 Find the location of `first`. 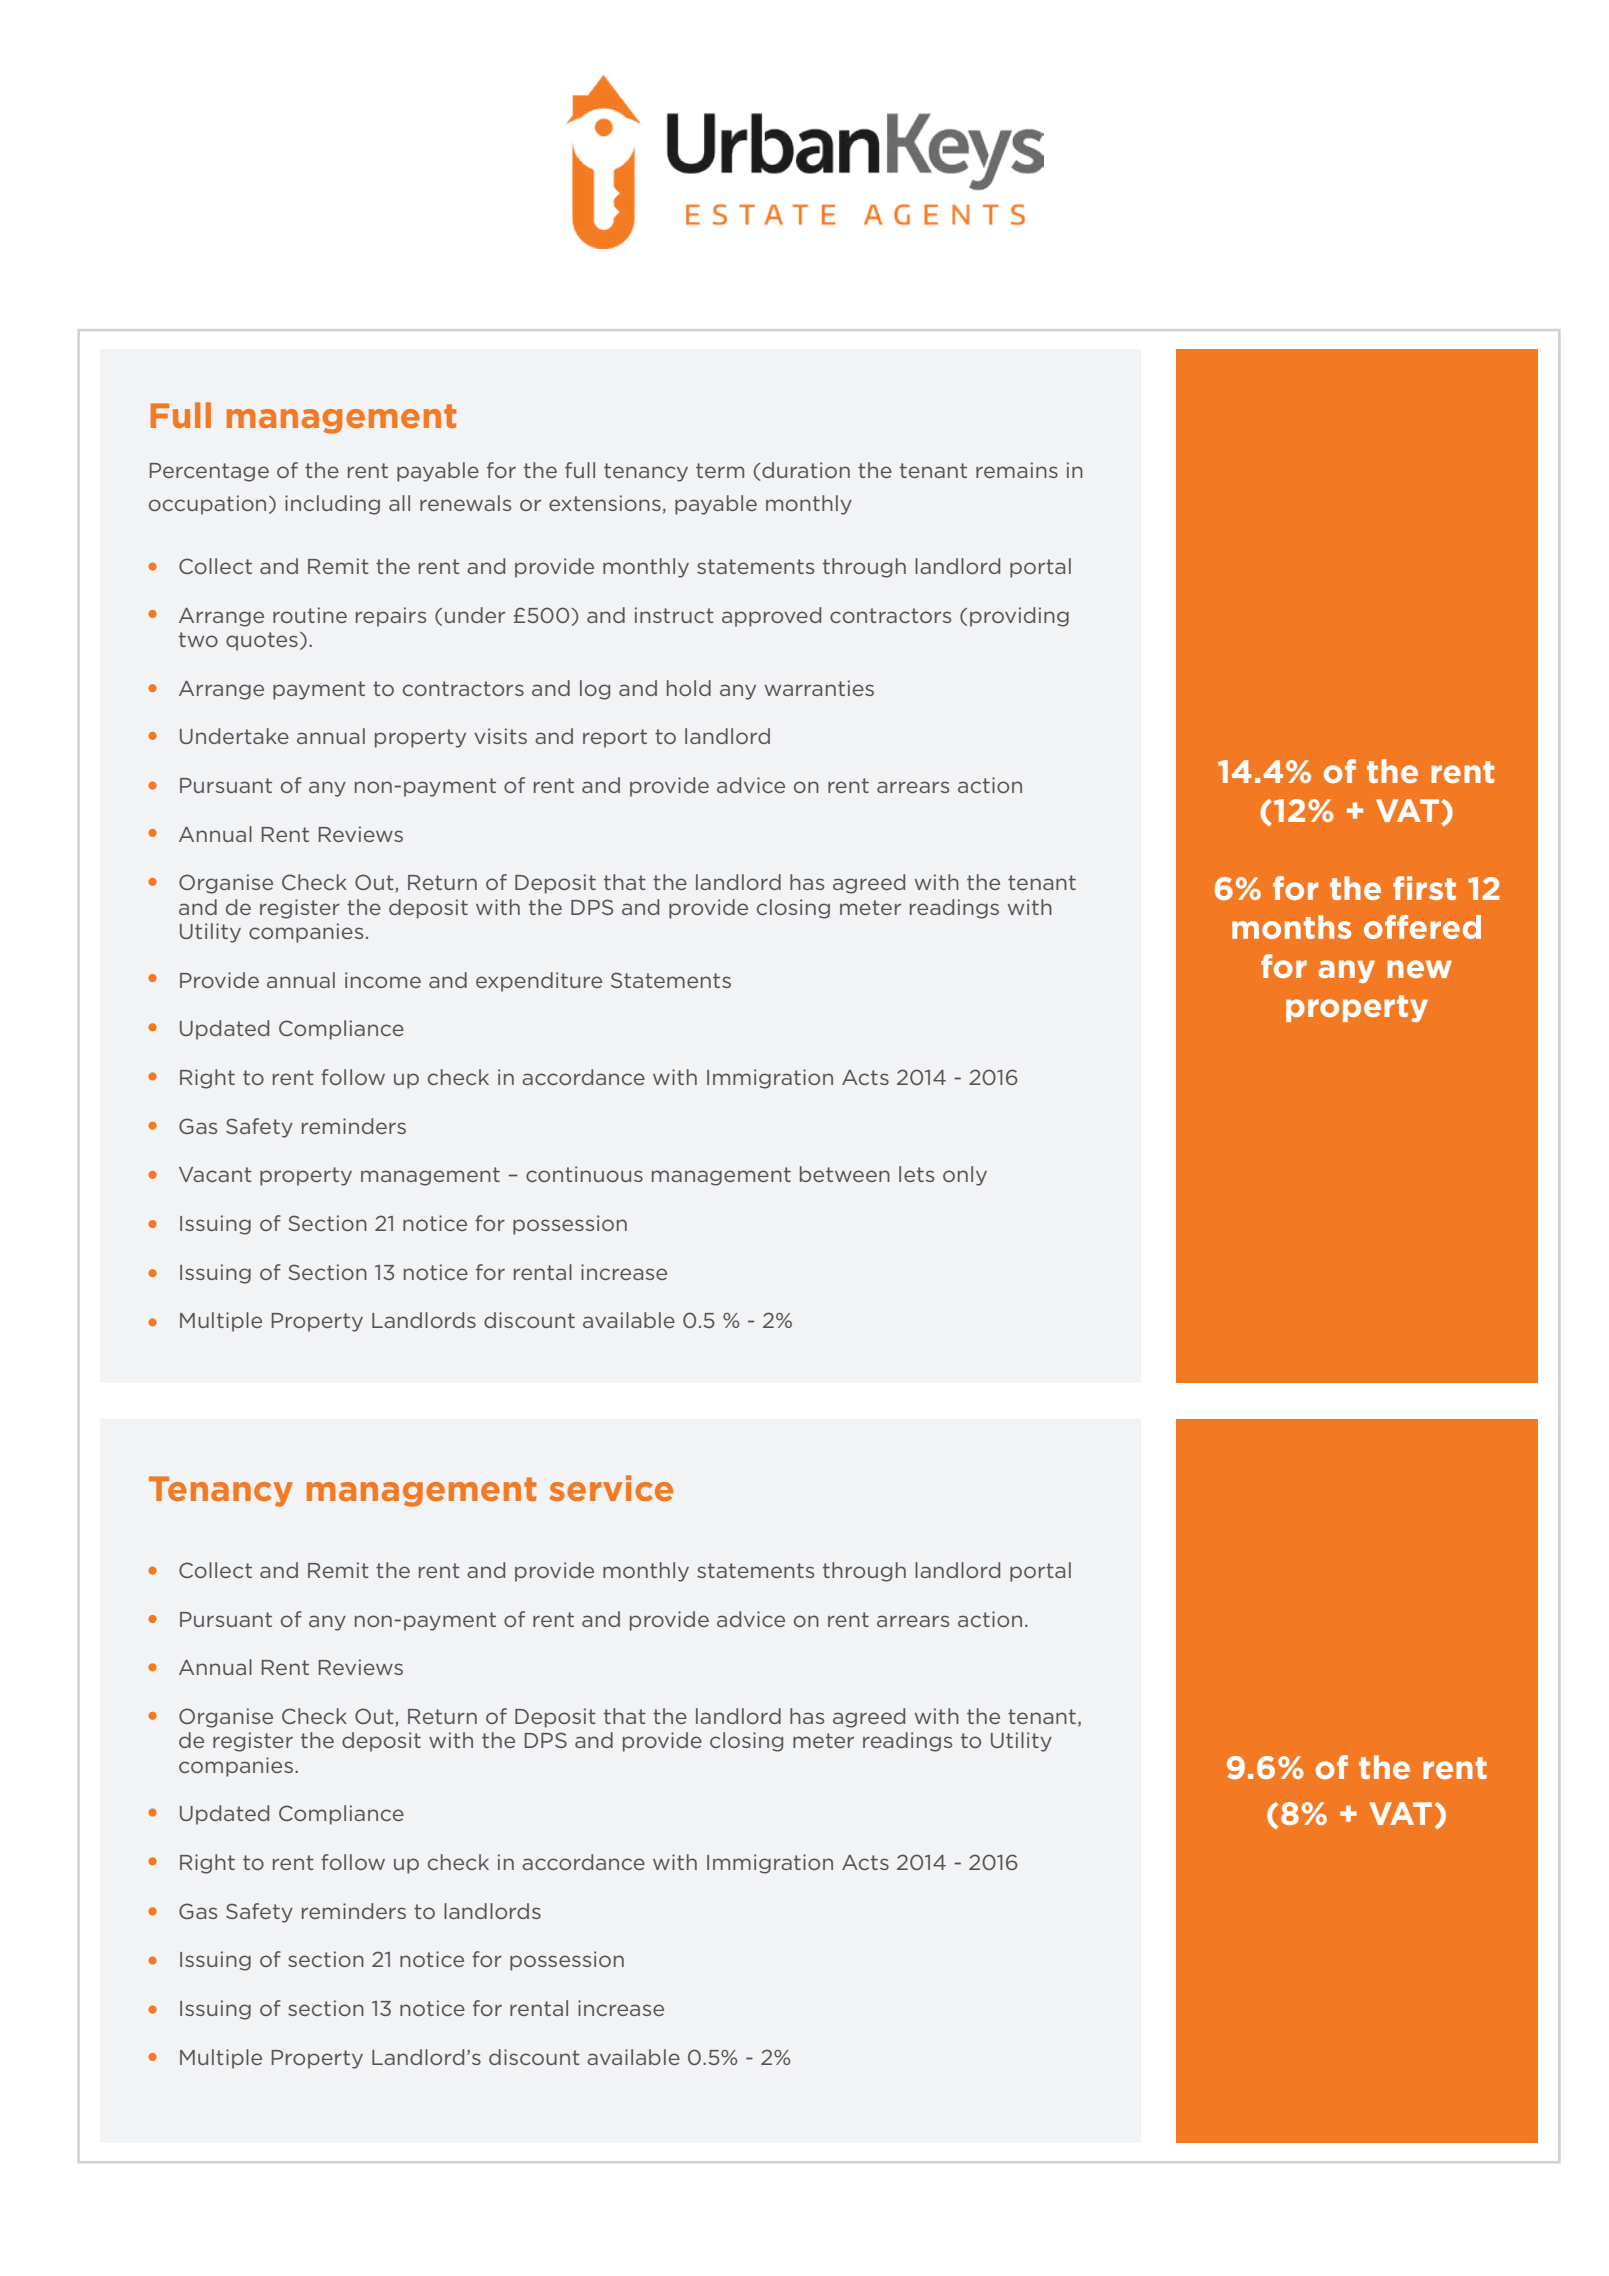

first is located at coordinates (1424, 888).
